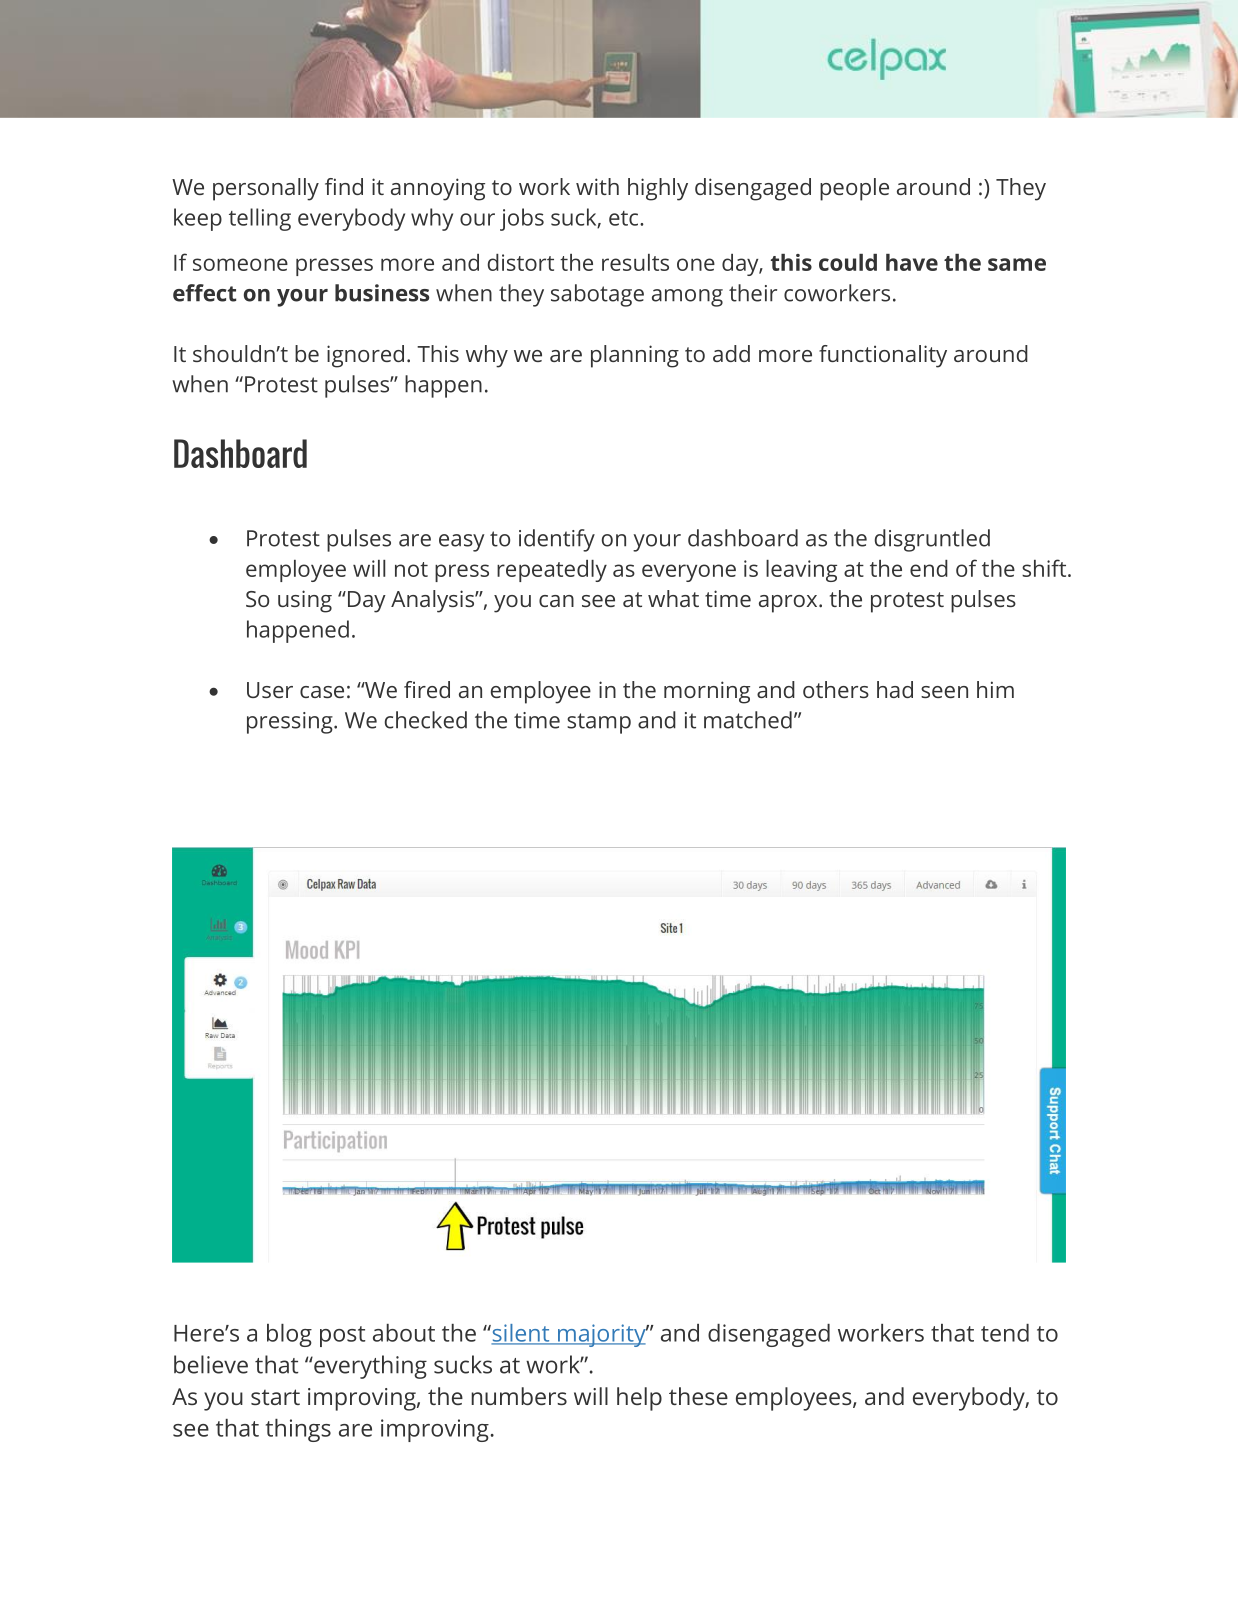 This screenshot has width=1238, height=1603. Describe the element at coordinates (944, 692) in the screenshot. I see `seen` at that location.
